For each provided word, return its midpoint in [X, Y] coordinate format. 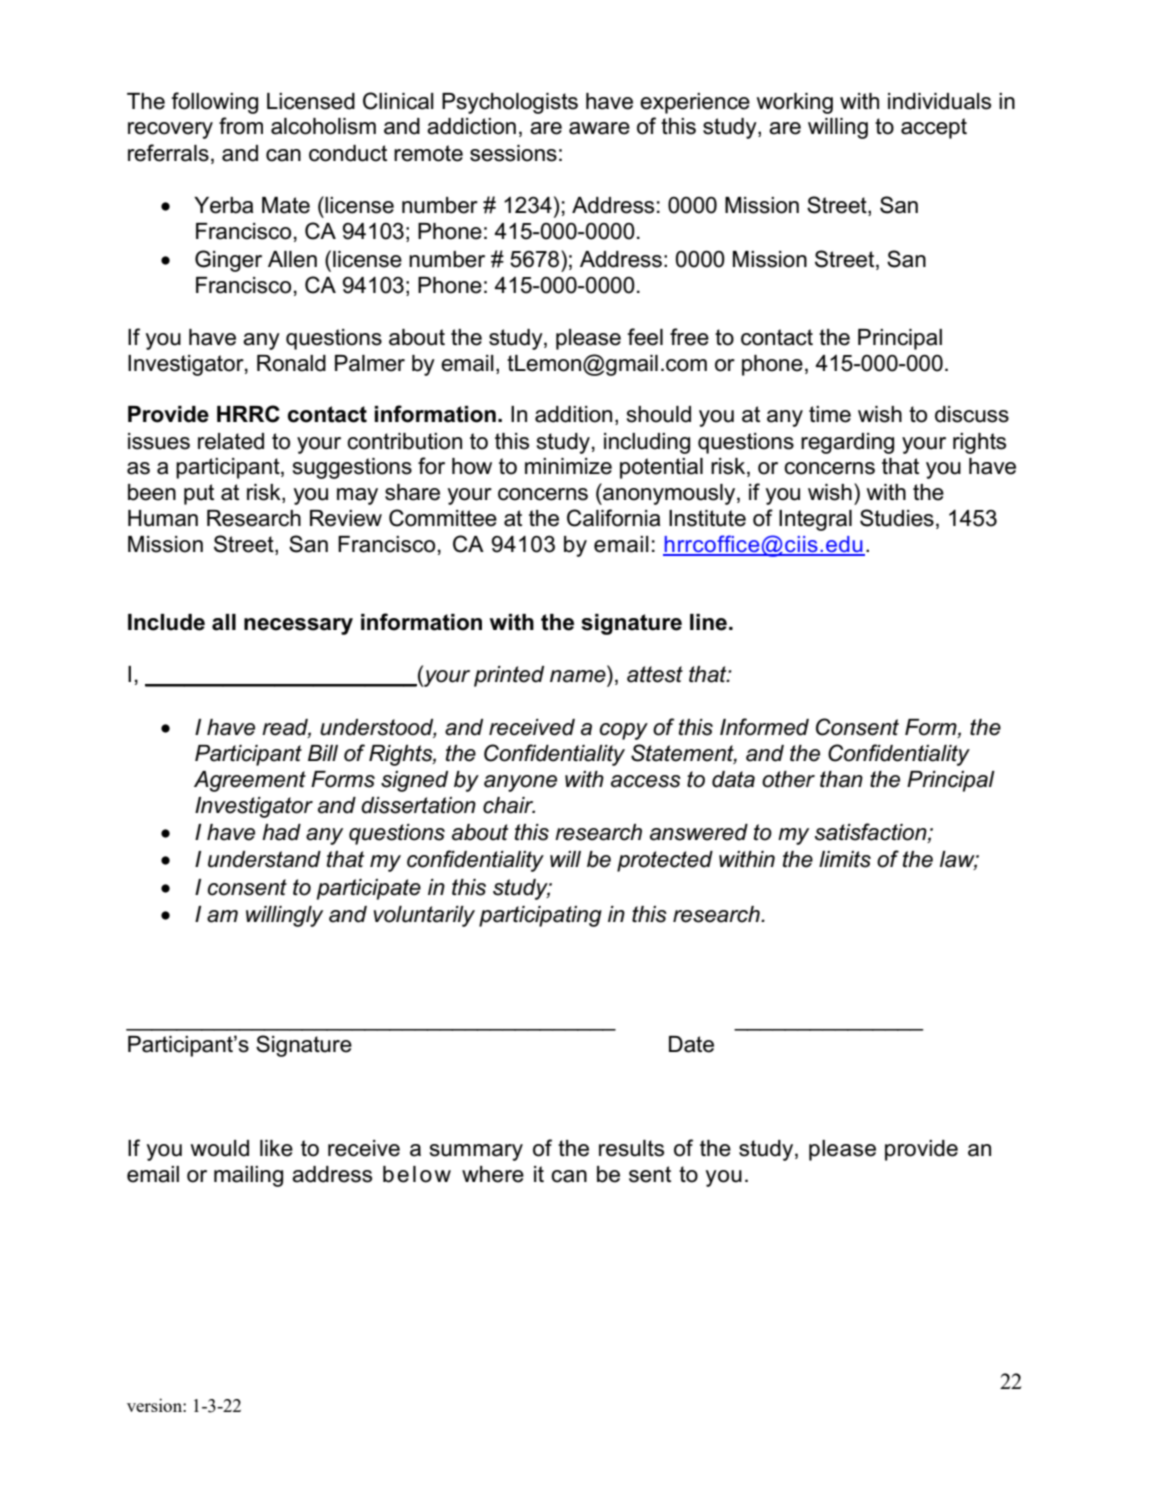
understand [264, 859]
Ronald [291, 363]
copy [624, 731]
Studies [897, 518]
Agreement [250, 781]
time [830, 414]
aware [599, 128]
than [841, 779]
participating [540, 916]
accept [934, 128]
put [199, 494]
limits [845, 859]
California [613, 518]
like [276, 1148]
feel [645, 337]
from [241, 126]
